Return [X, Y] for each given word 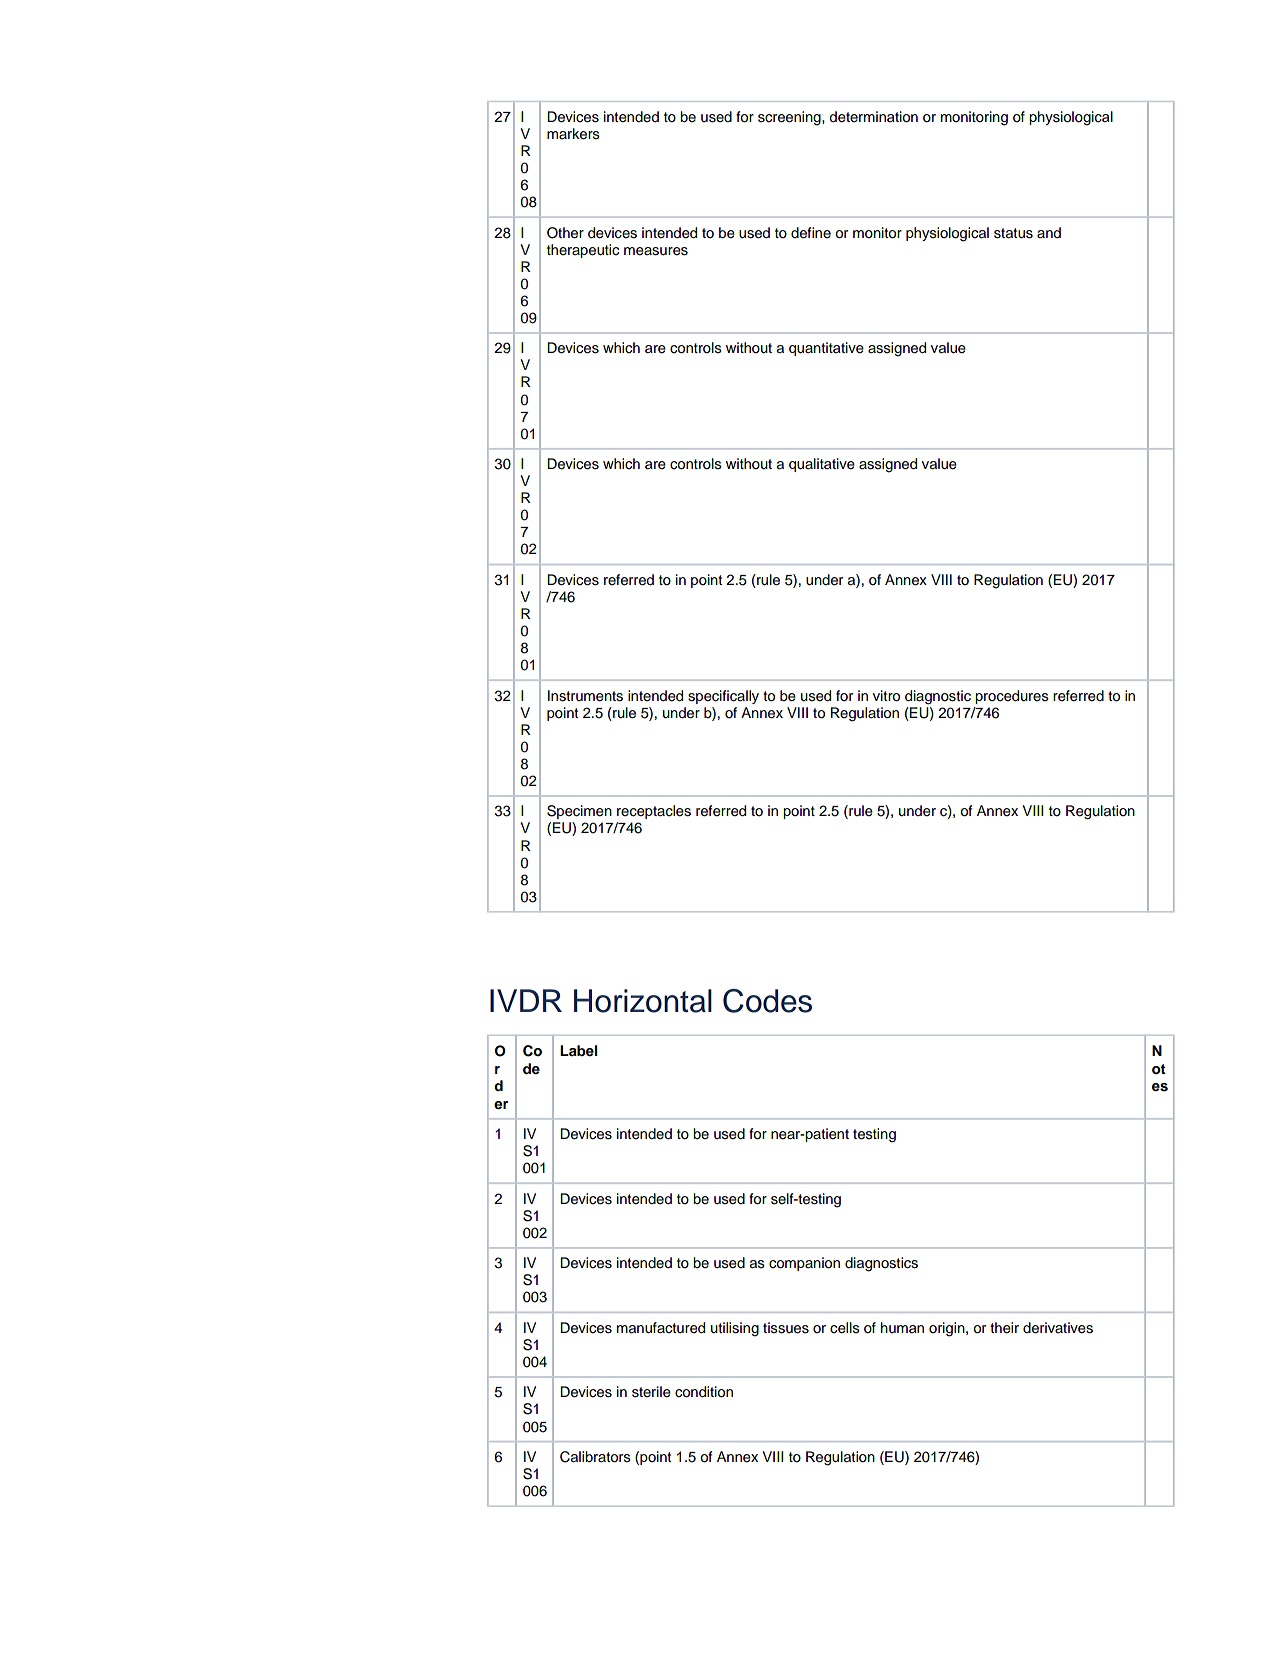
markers [573, 134]
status [1013, 233]
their [1004, 1328]
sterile [651, 1392]
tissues [786, 1328]
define [811, 233]
